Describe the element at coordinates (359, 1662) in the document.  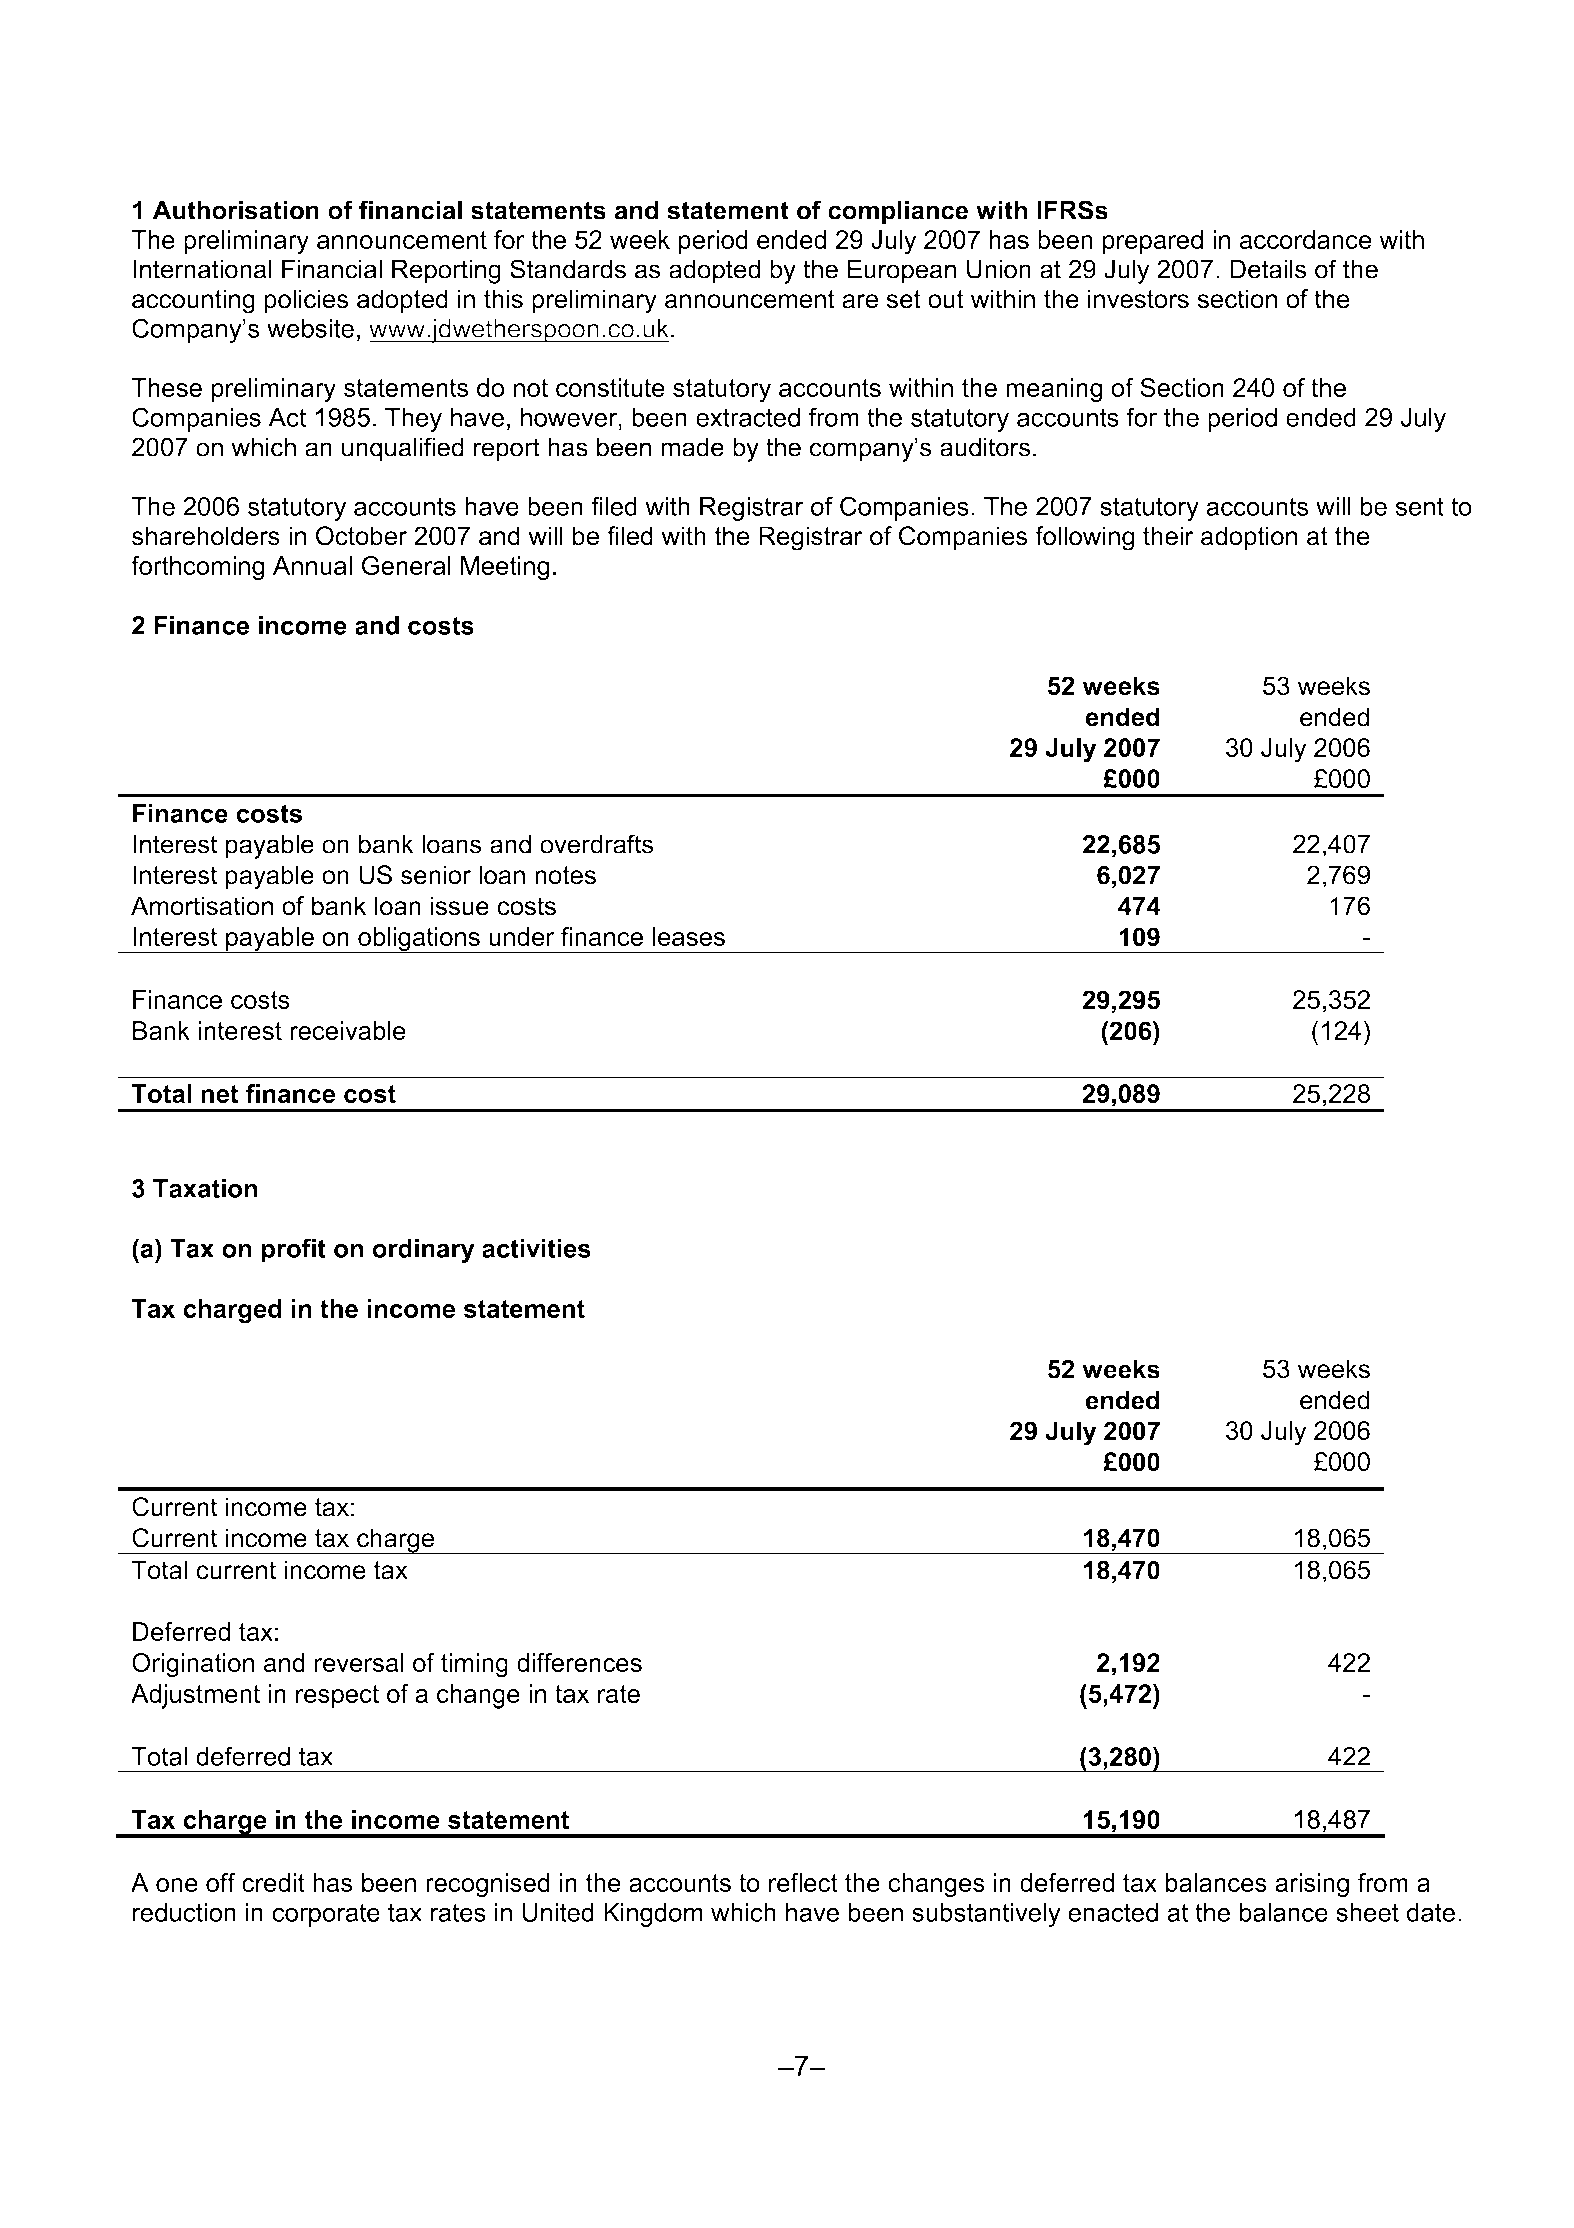
I see `reversal` at that location.
